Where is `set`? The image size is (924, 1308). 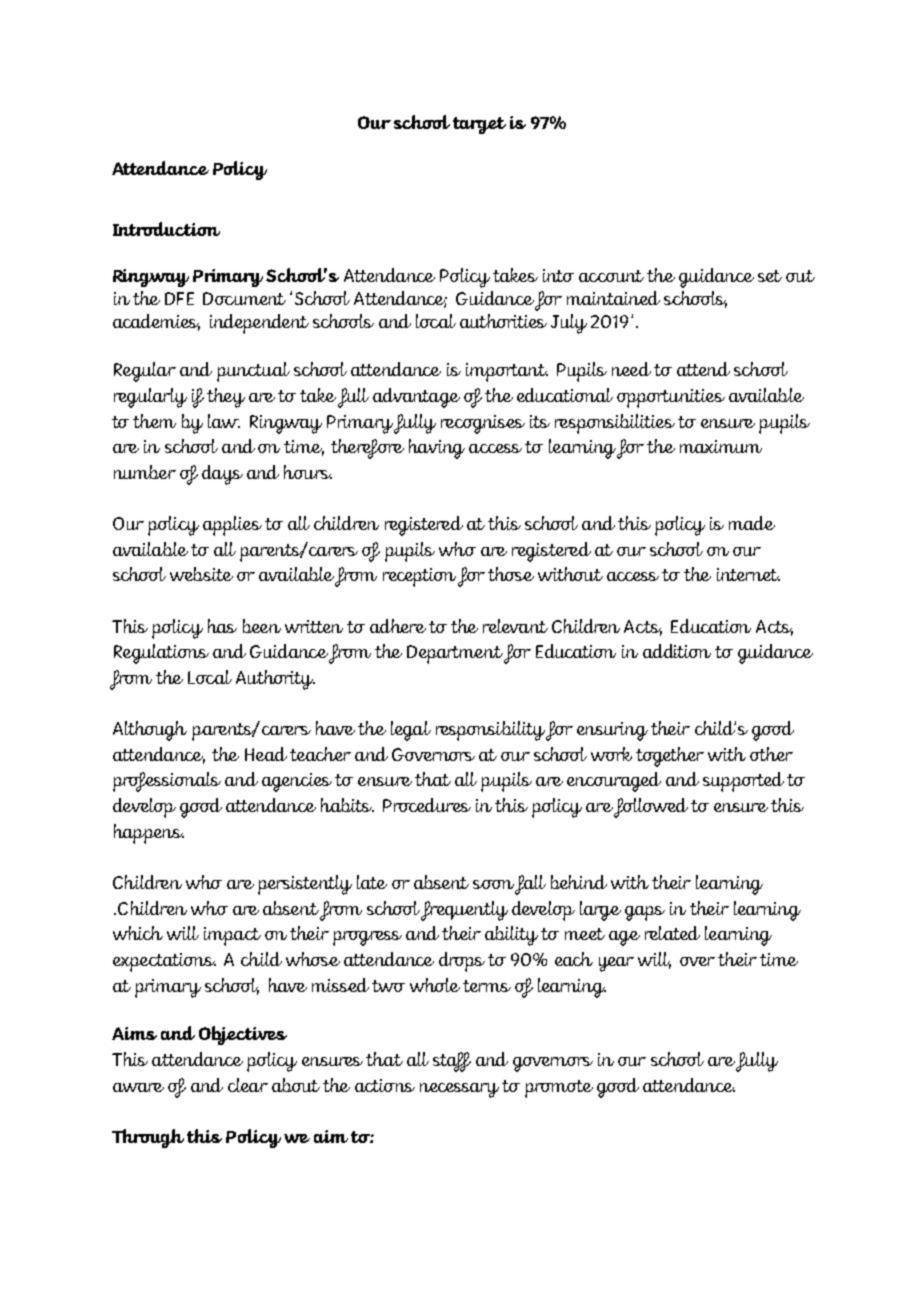
set is located at coordinates (770, 276).
